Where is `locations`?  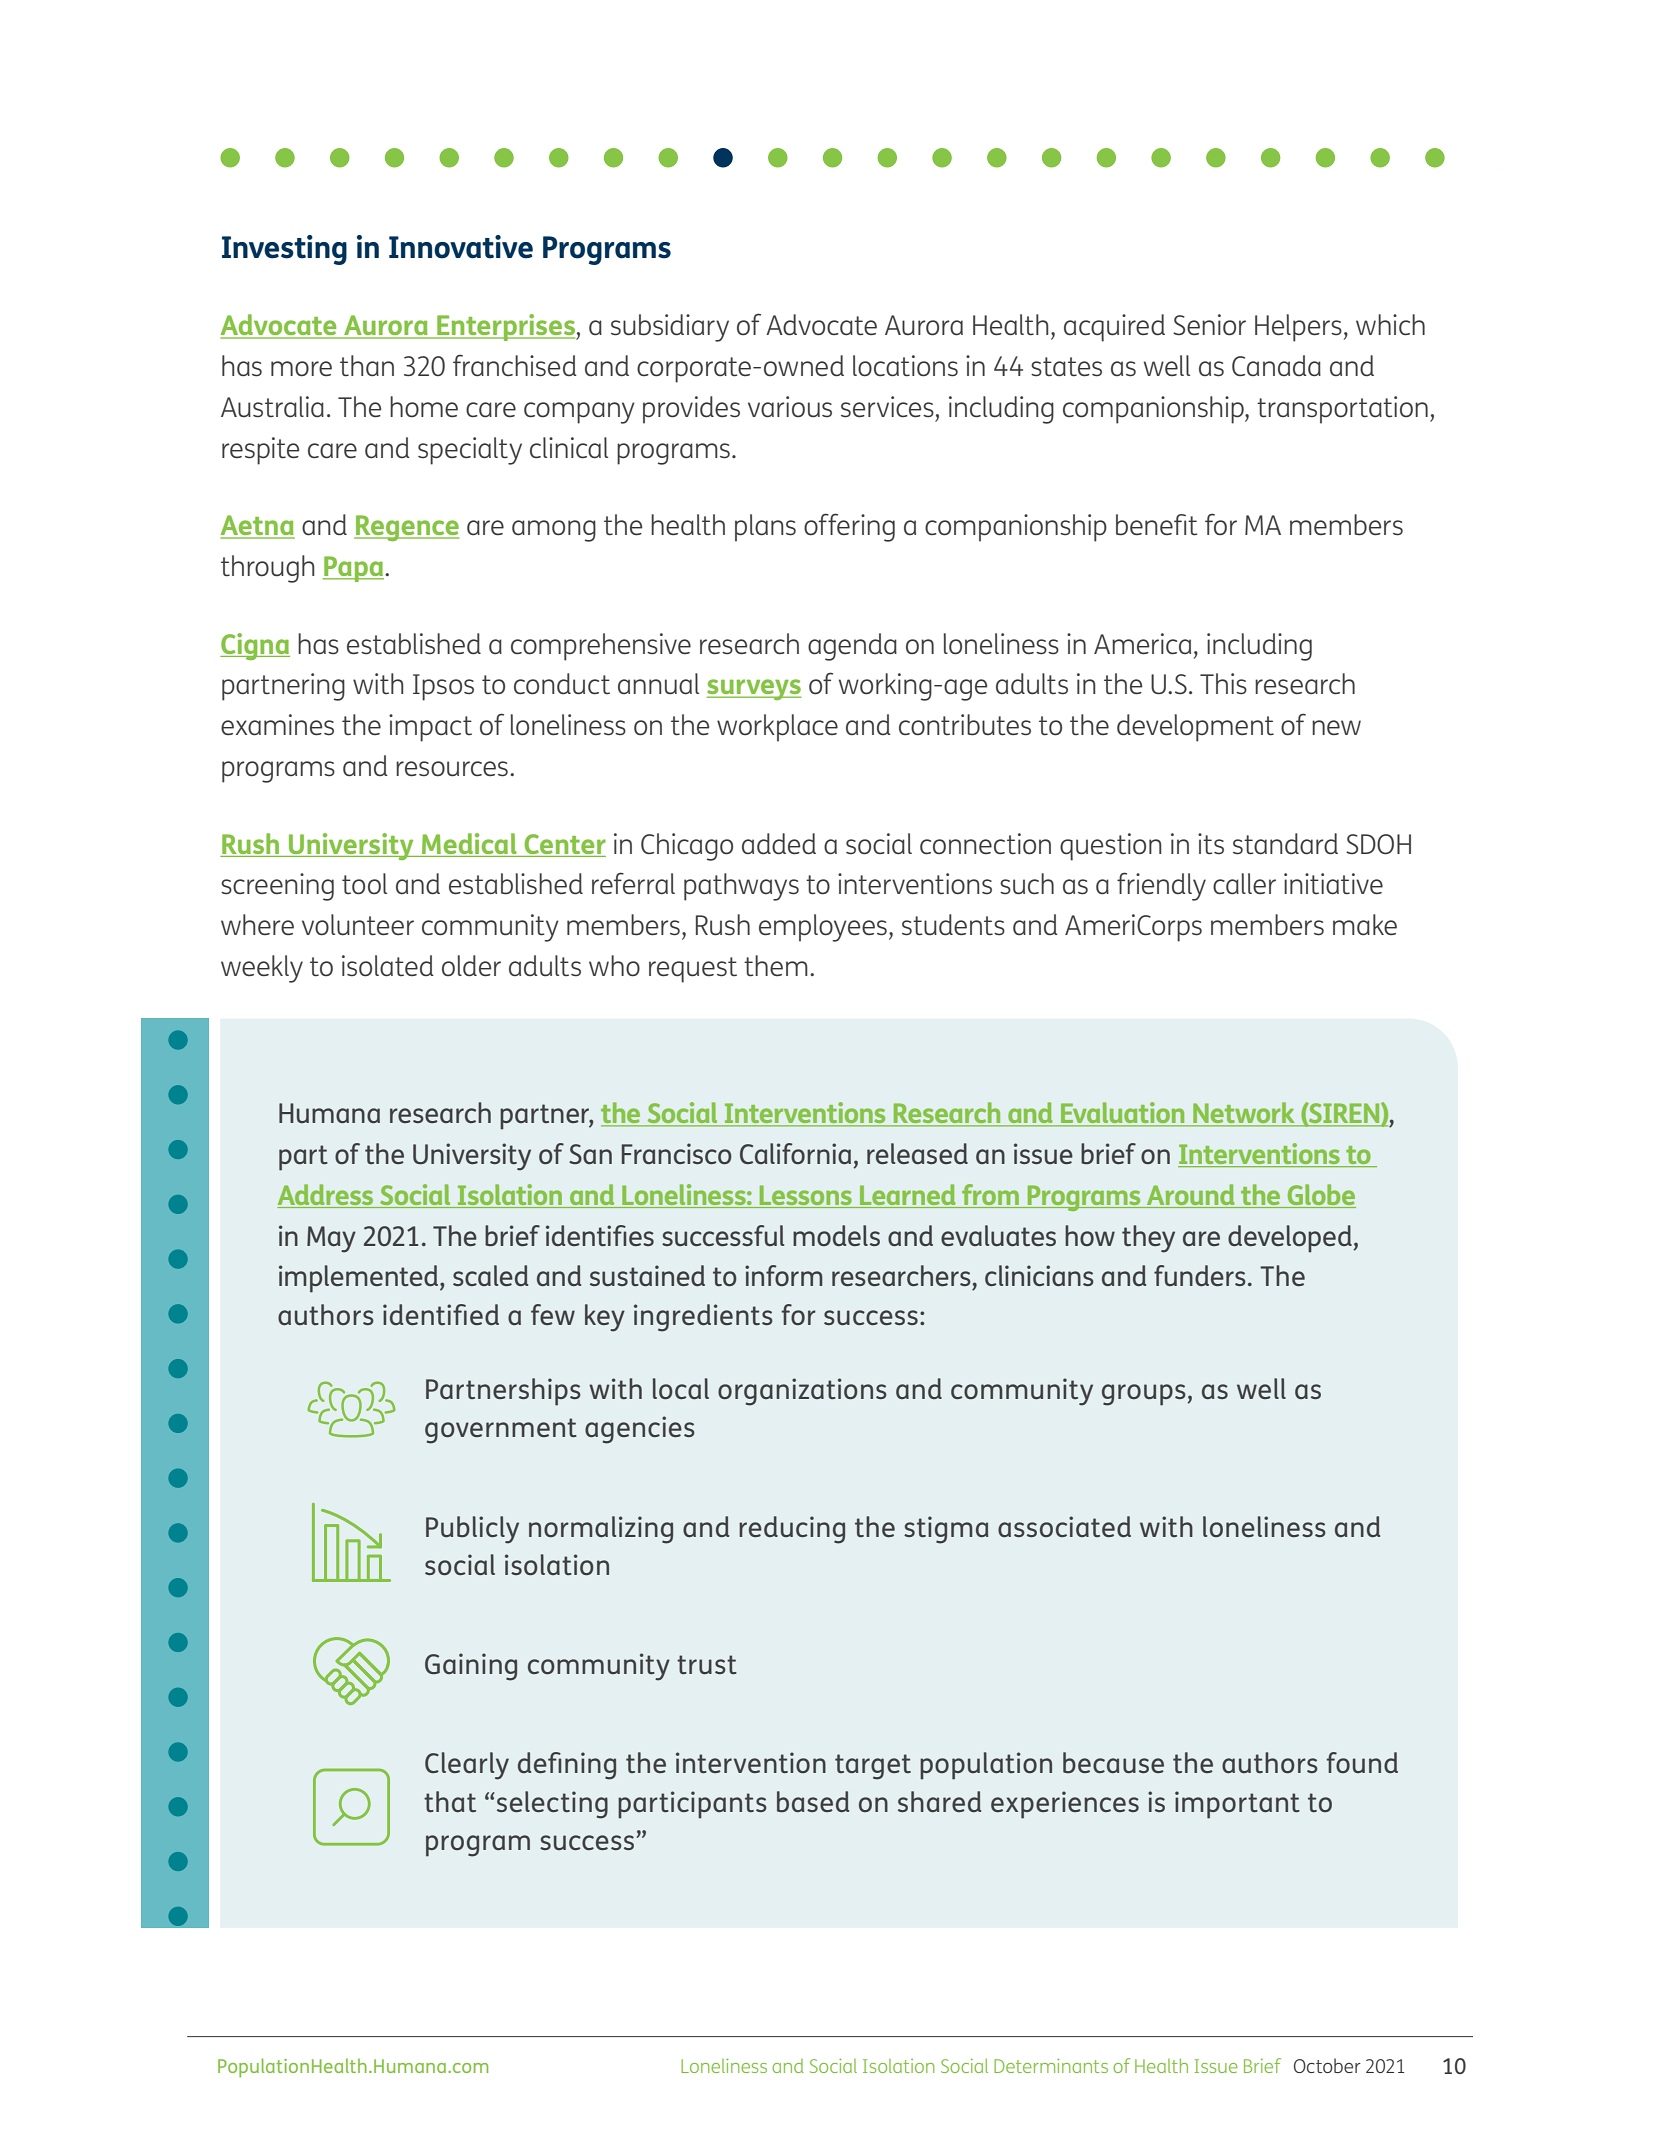 locations is located at coordinates (905, 366).
